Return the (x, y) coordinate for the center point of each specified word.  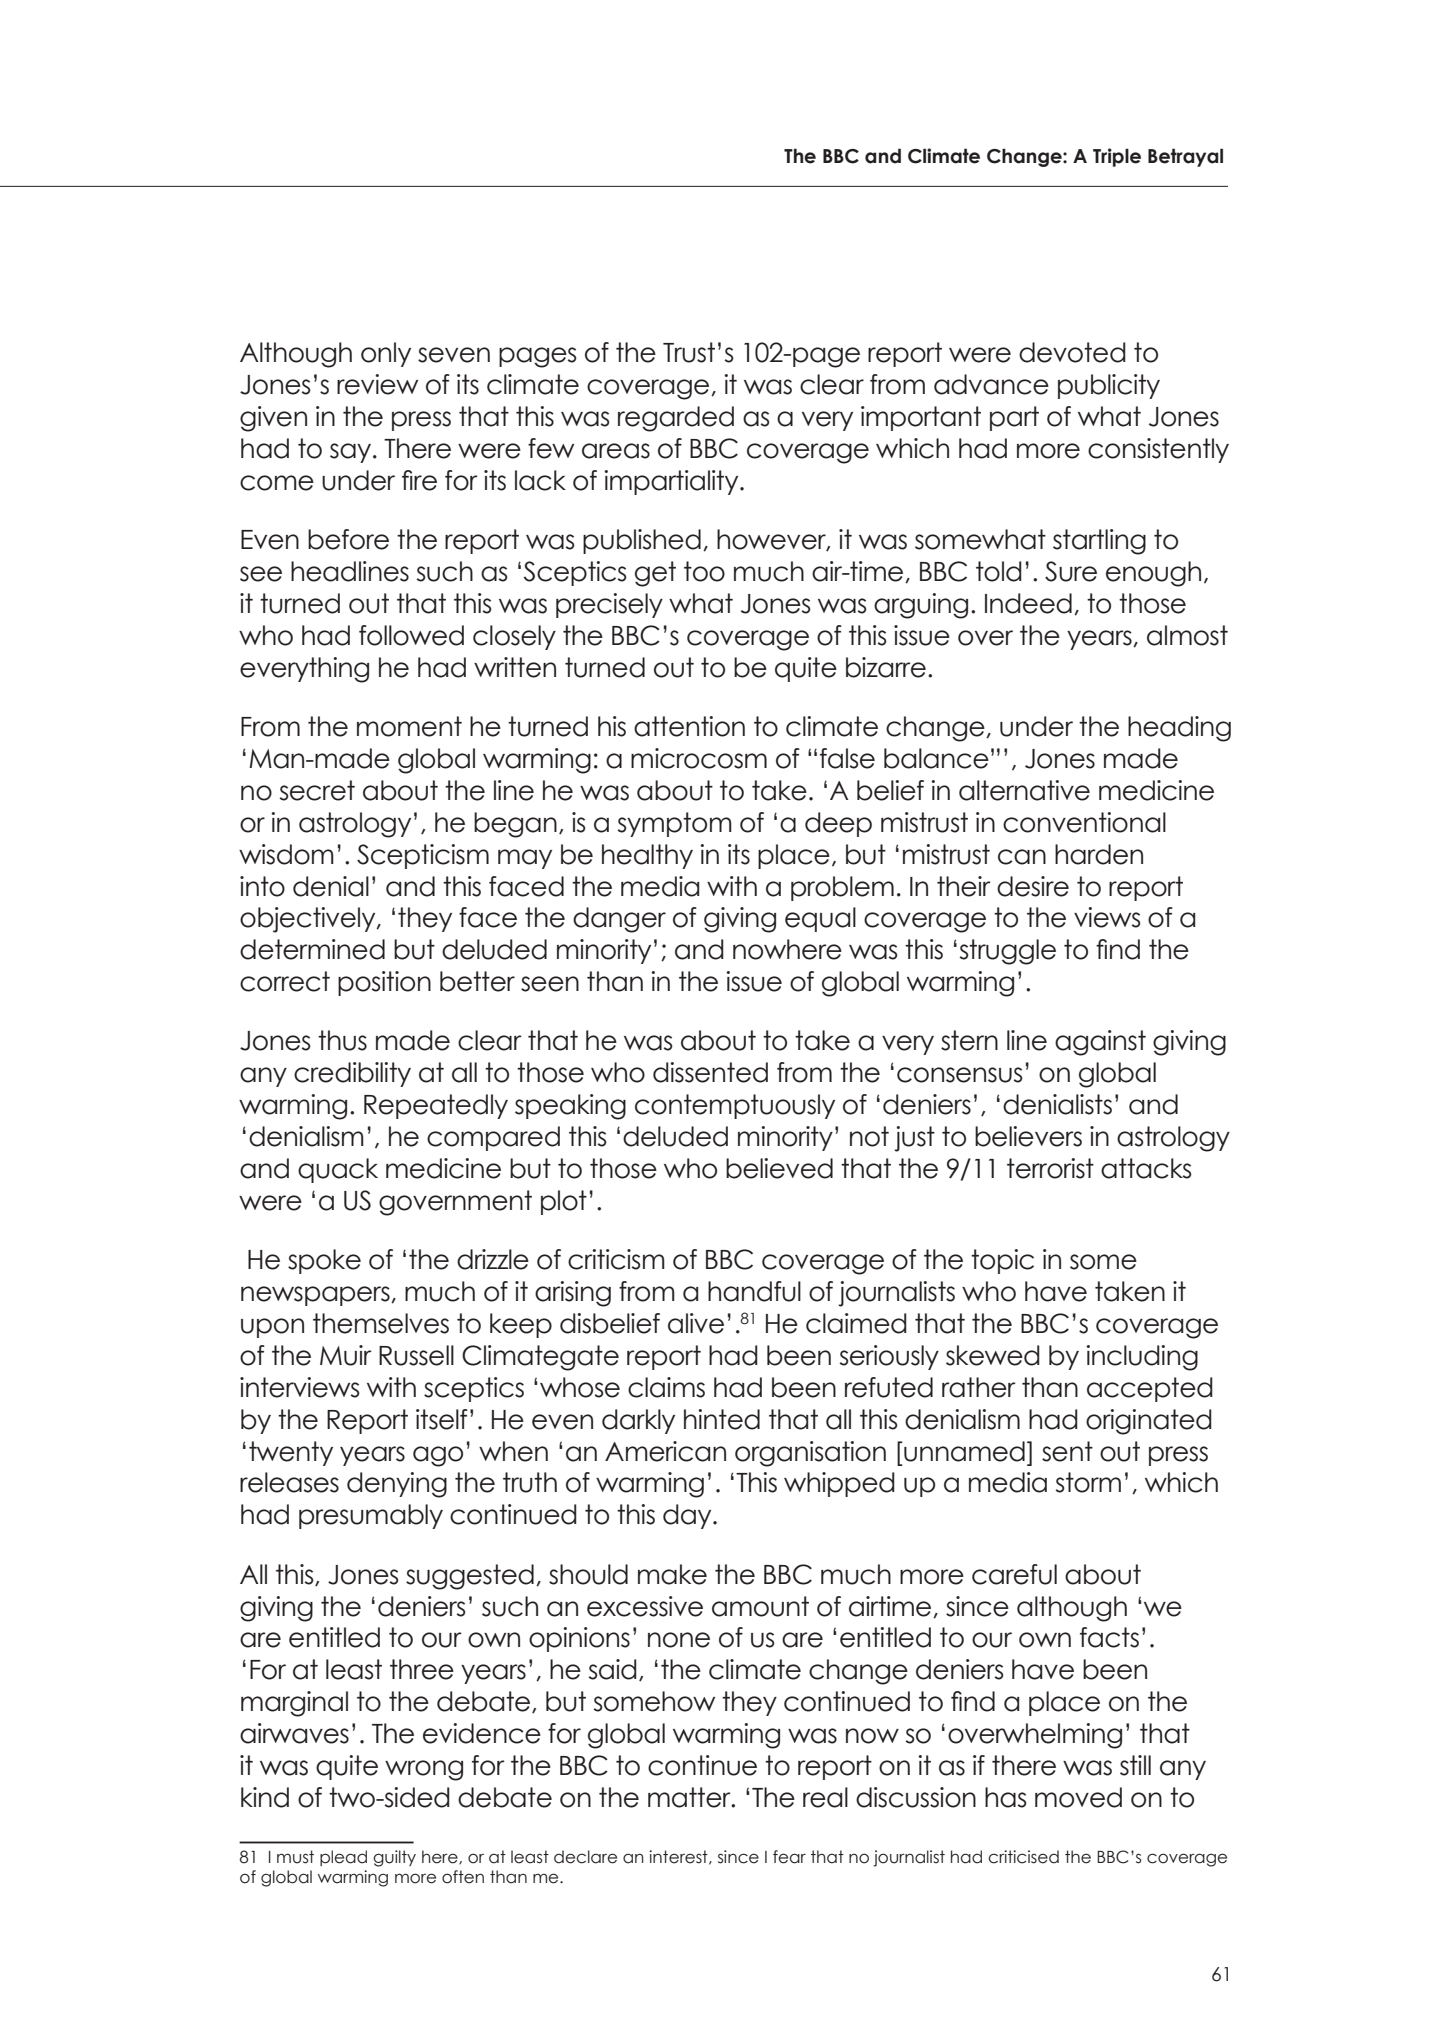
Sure (1071, 571)
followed (411, 635)
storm (1088, 1482)
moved (1078, 1797)
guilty (394, 1858)
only (386, 354)
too (704, 571)
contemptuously (735, 1106)
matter (690, 1797)
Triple (1117, 157)
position (384, 983)
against (1100, 1043)
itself (442, 1419)
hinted (722, 1419)
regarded (676, 419)
